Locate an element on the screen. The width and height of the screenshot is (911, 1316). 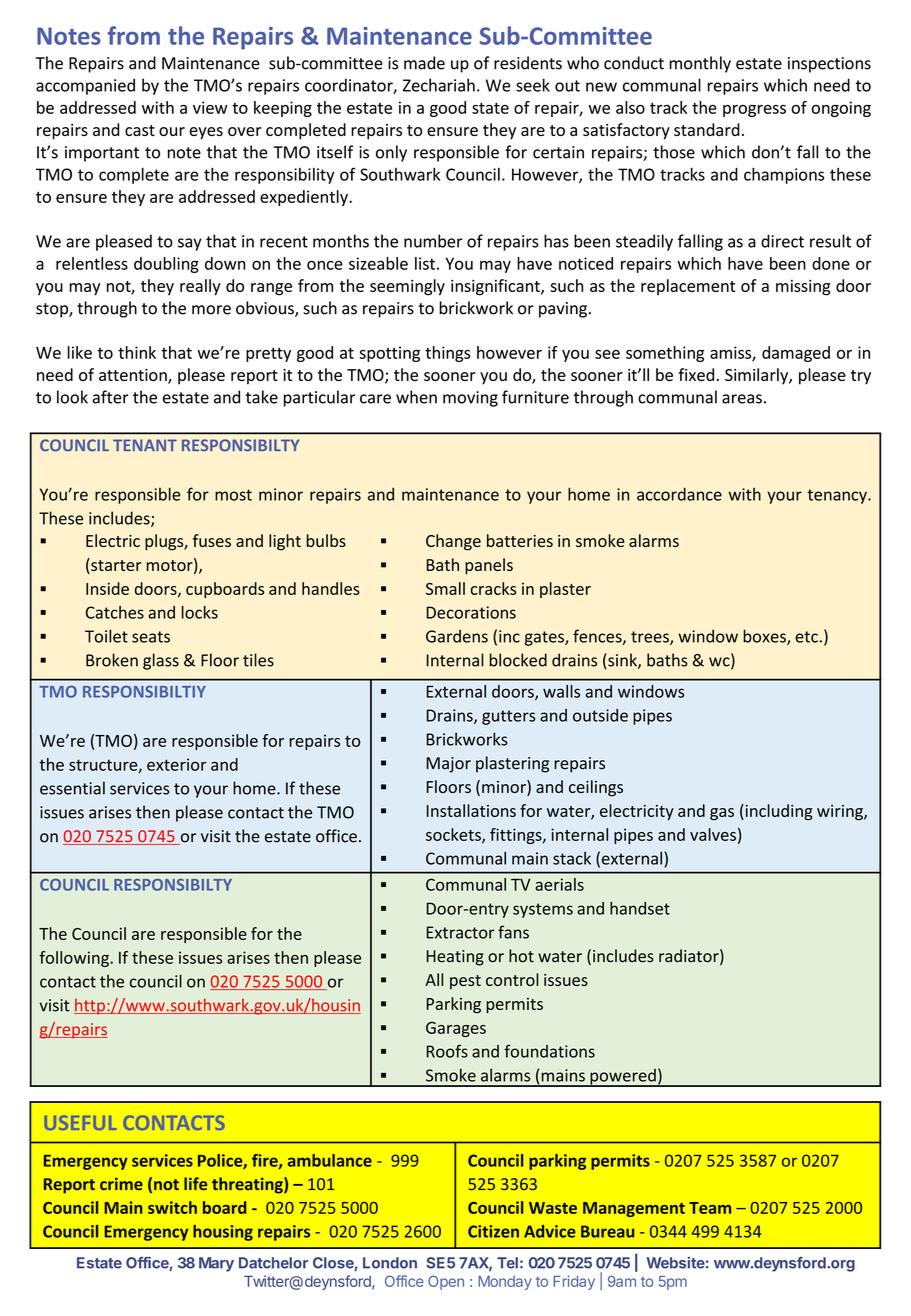
Zechariah is located at coordinates (439, 85).
